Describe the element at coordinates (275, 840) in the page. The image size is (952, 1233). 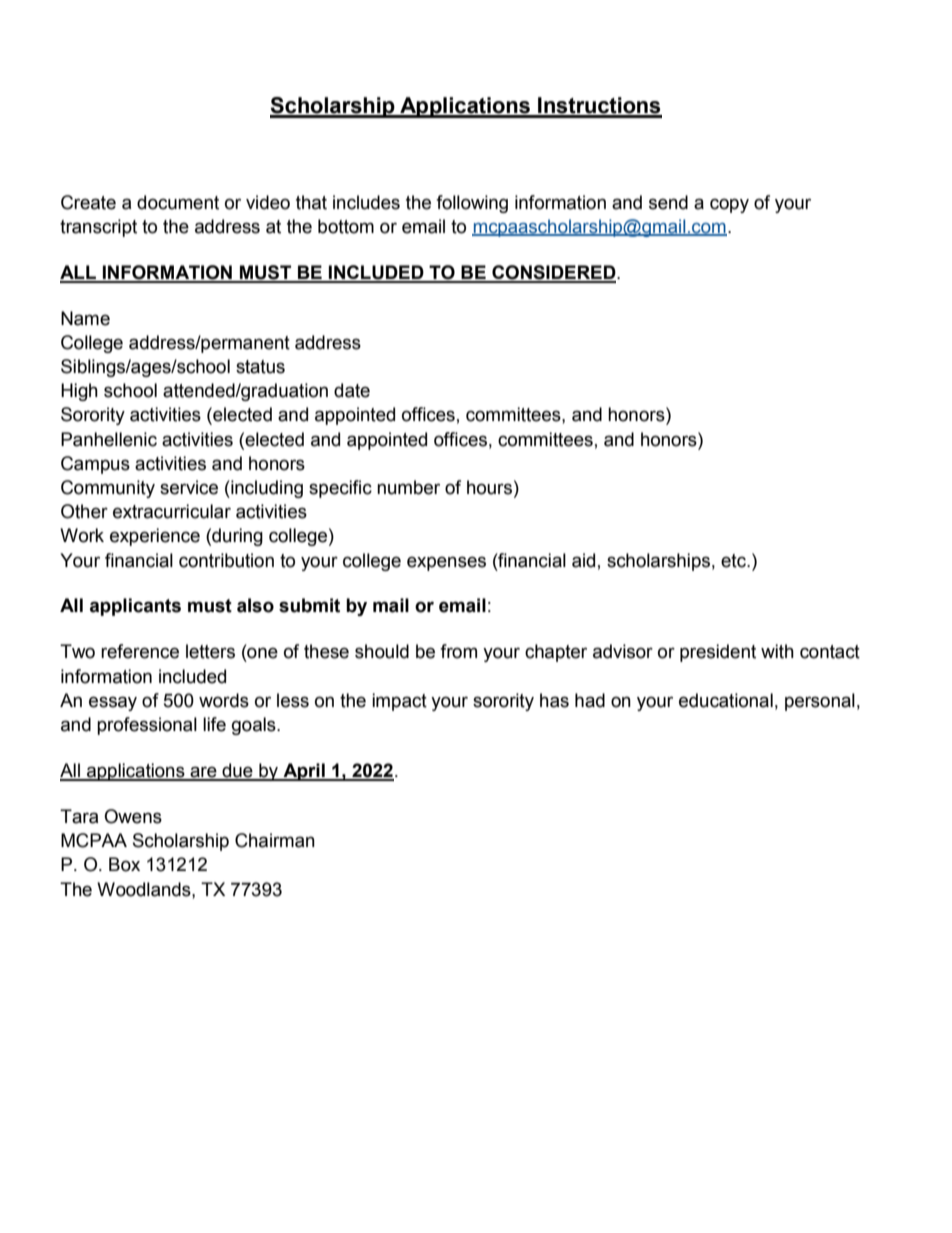
I see `Chairman` at that location.
